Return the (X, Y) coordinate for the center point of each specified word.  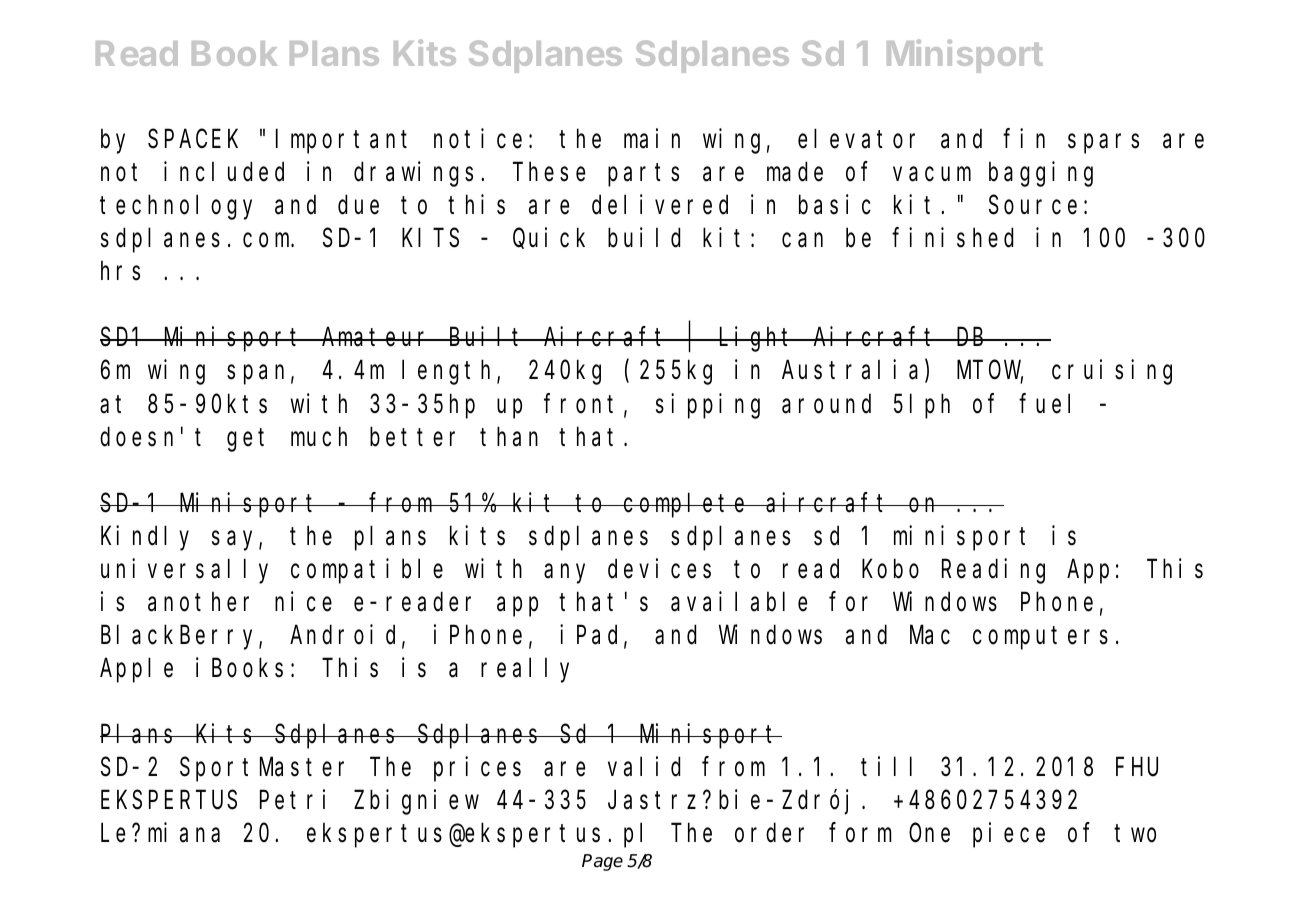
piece (1009, 835)
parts (643, 175)
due (358, 205)
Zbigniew (416, 802)
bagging (1041, 174)
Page (602, 862)
